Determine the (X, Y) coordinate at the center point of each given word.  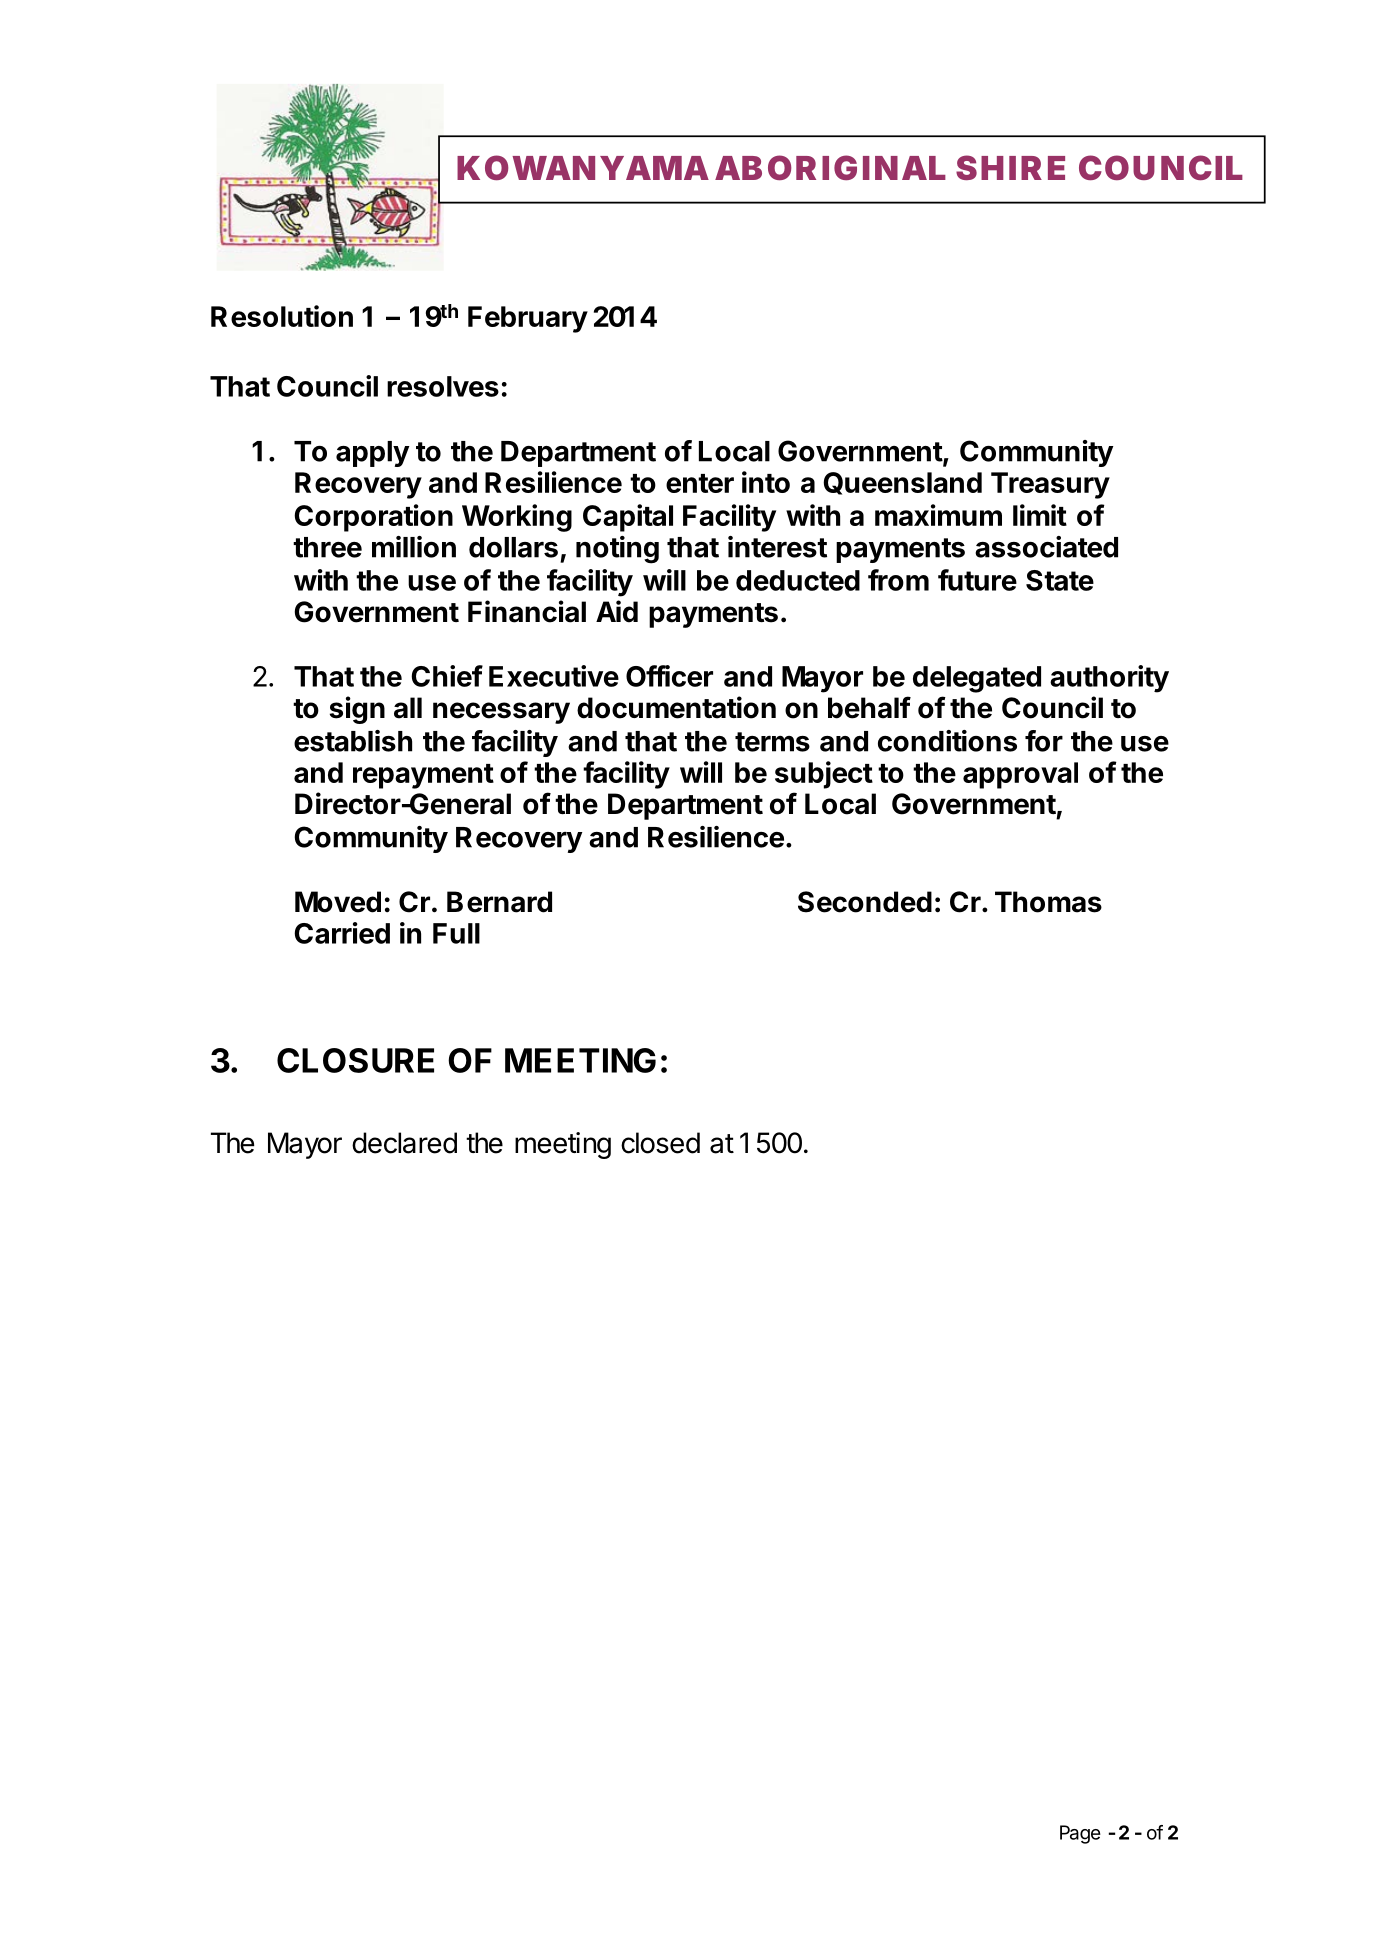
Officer (669, 676)
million (414, 547)
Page (1080, 1834)
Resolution (282, 316)
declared (404, 1143)
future (977, 580)
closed (660, 1143)
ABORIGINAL (830, 167)
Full (456, 933)
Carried (342, 933)
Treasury (1050, 485)
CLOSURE (355, 1060)
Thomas (1048, 902)
